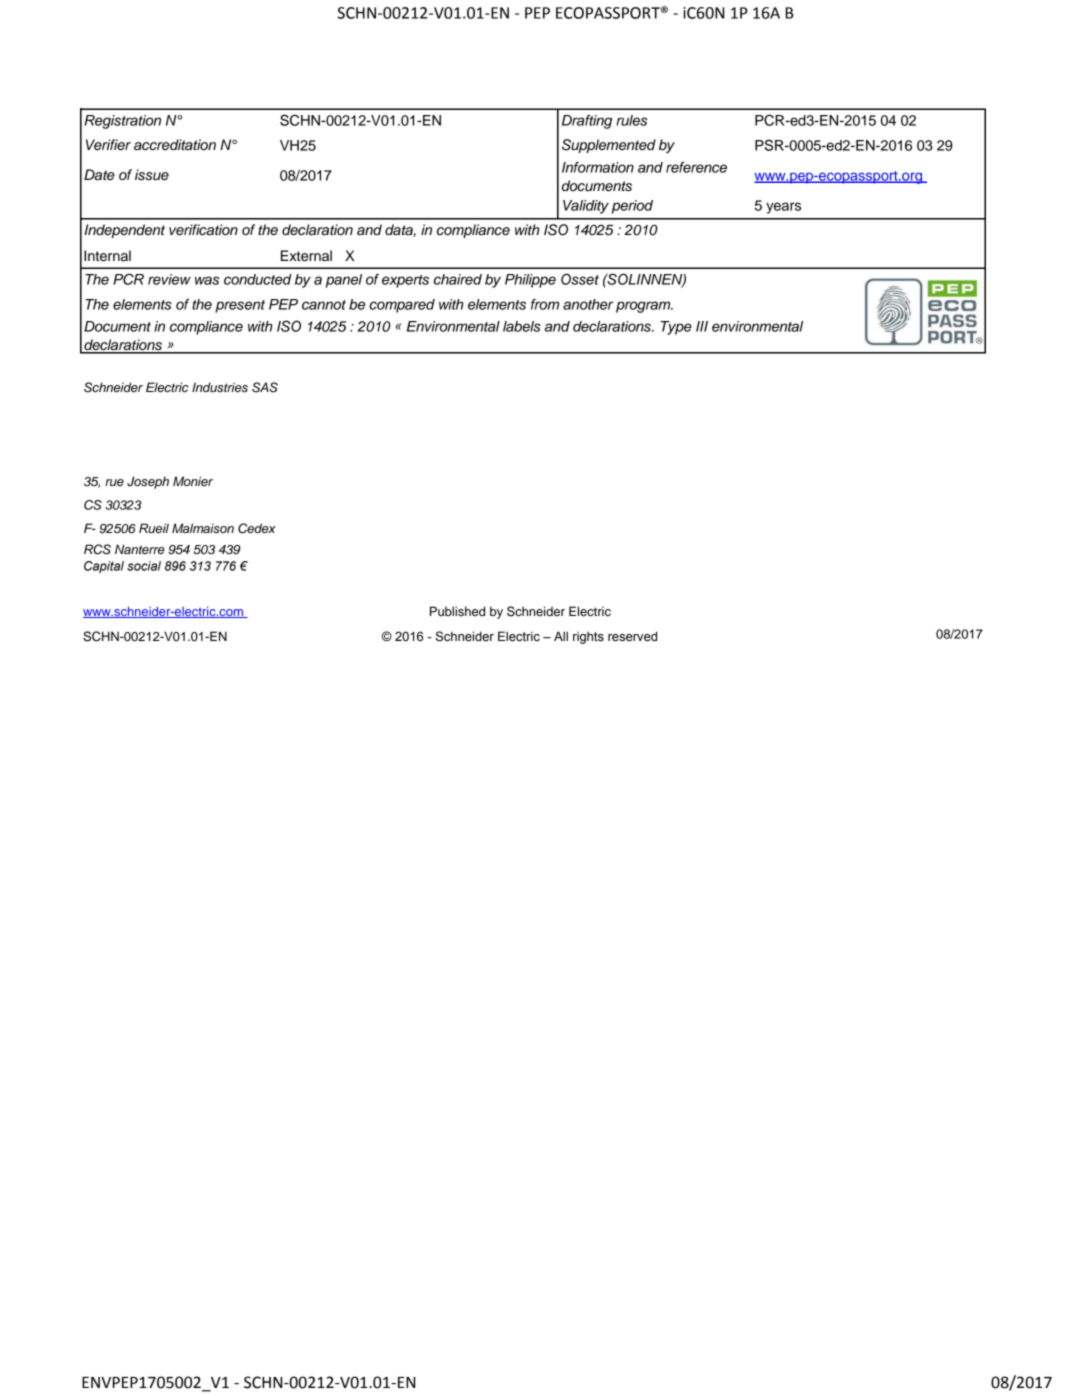 The height and width of the image is (1396, 1079). I want to click on labels, so click(522, 326).
